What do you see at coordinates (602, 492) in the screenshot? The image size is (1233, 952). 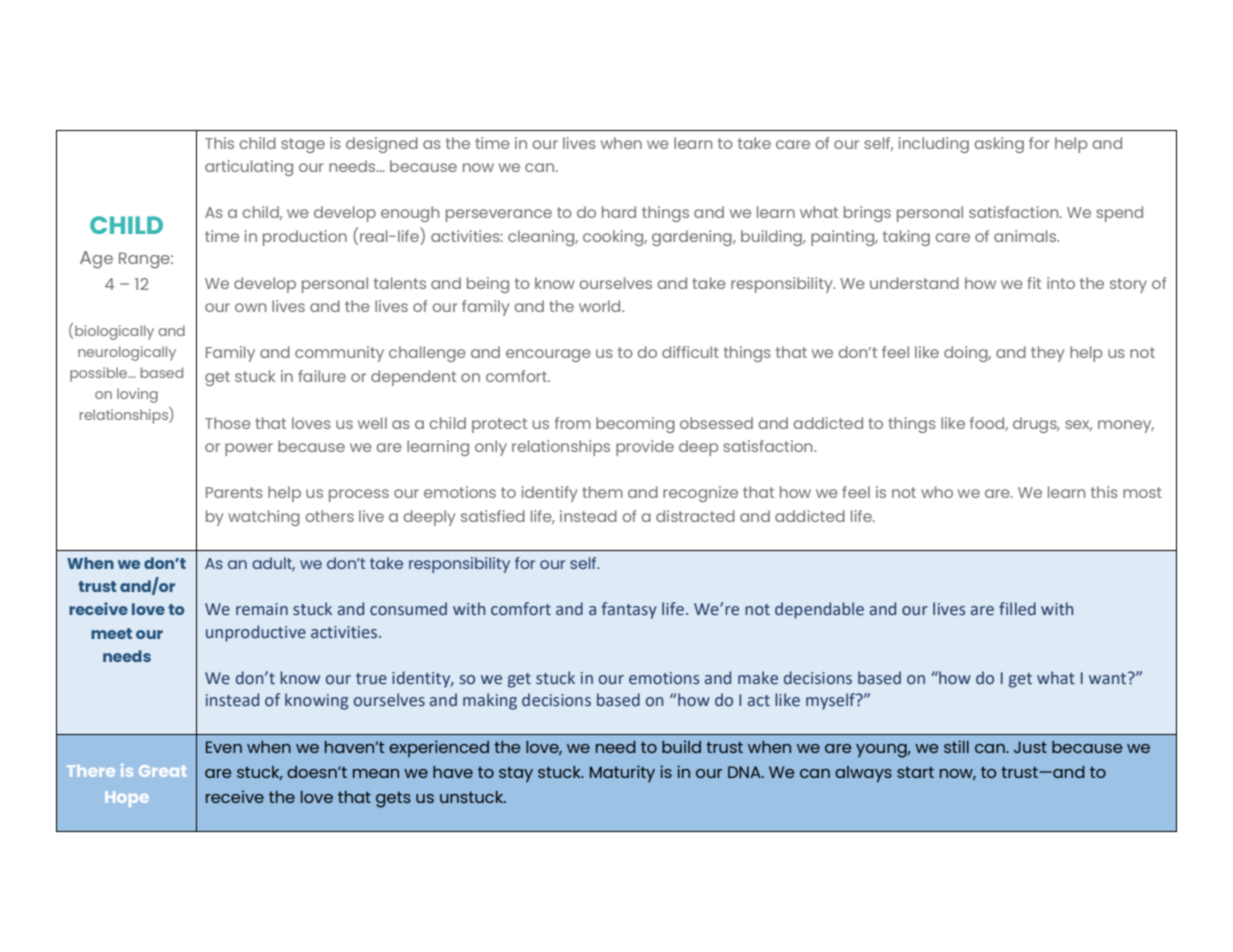 I see `them` at bounding box center [602, 492].
